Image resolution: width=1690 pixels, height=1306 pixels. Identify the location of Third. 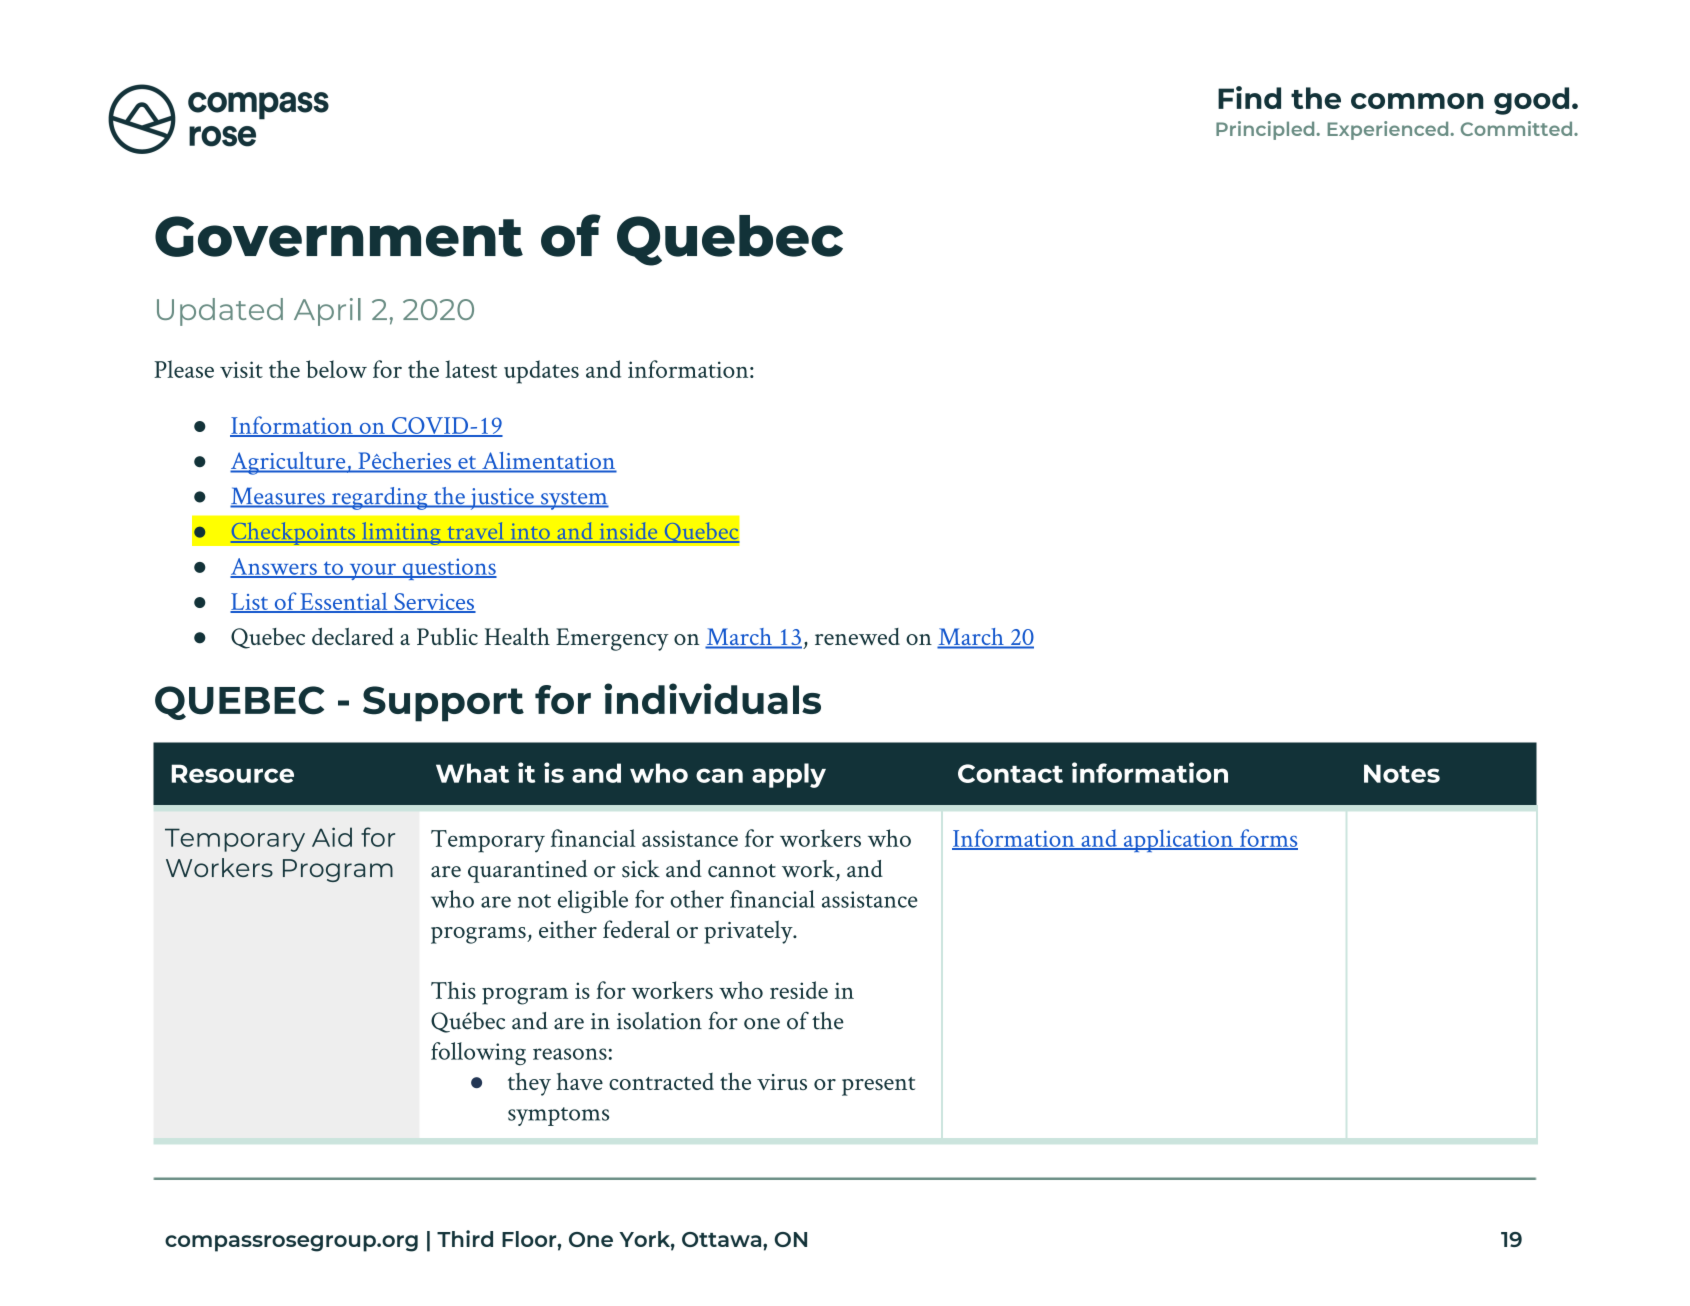
(465, 1238).
